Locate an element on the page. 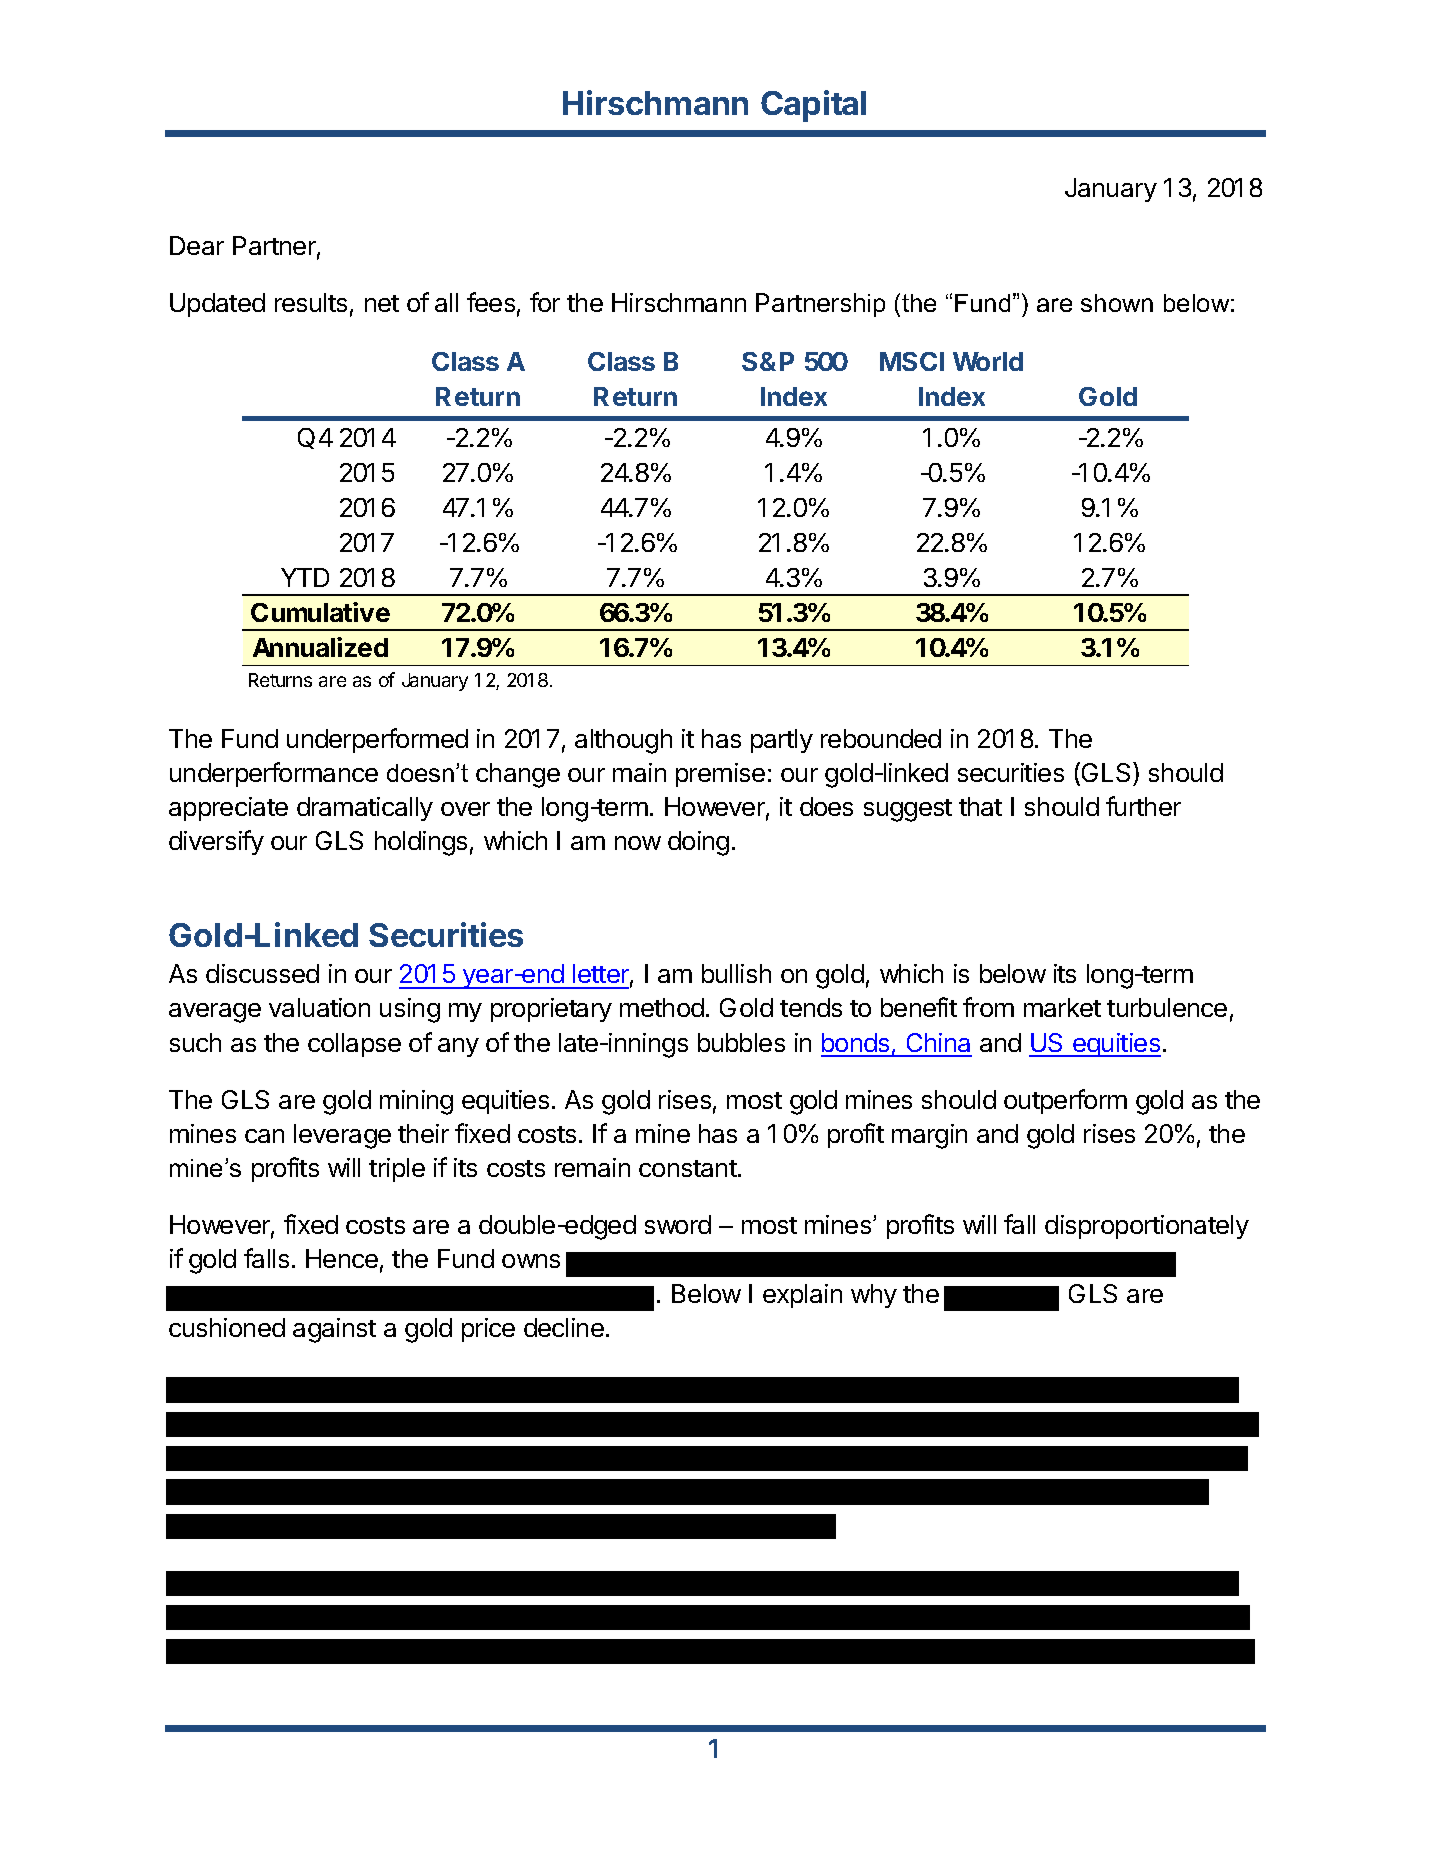 Image resolution: width=1431 pixels, height=1852 pixels. Dear is located at coordinates (197, 245).
